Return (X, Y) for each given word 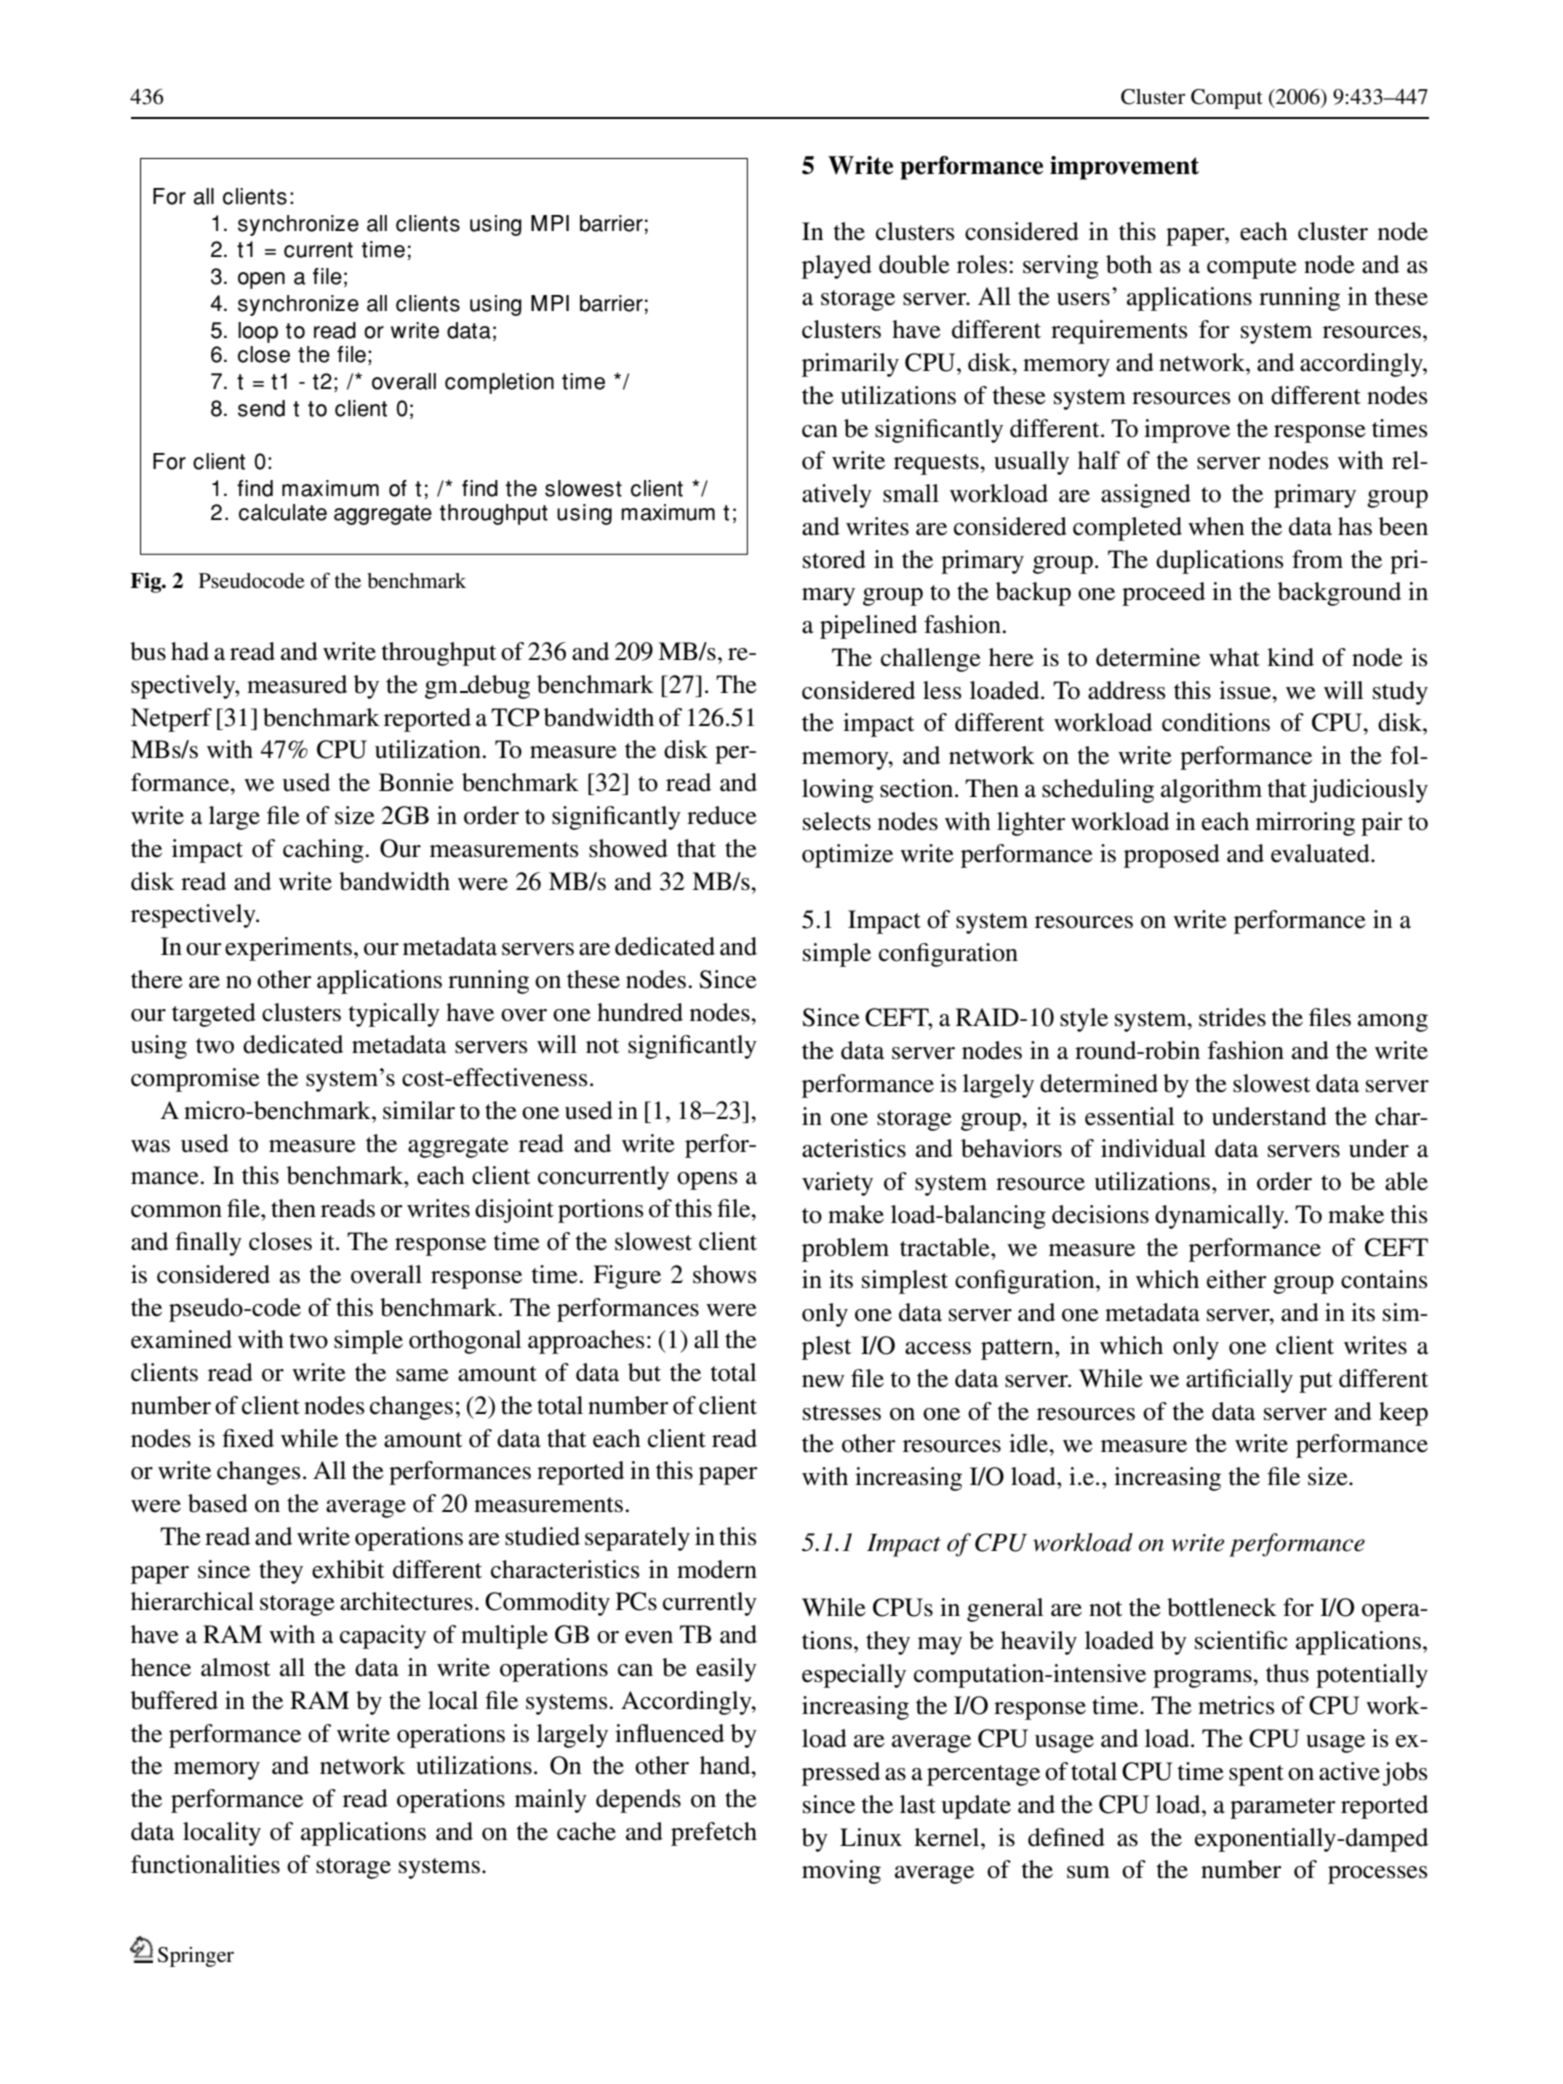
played (837, 267)
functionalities (205, 1864)
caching (324, 851)
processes (1377, 1875)
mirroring (1305, 824)
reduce (722, 815)
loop (258, 332)
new (823, 1381)
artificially (1239, 1381)
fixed (248, 1438)
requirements (1119, 332)
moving (841, 1872)
